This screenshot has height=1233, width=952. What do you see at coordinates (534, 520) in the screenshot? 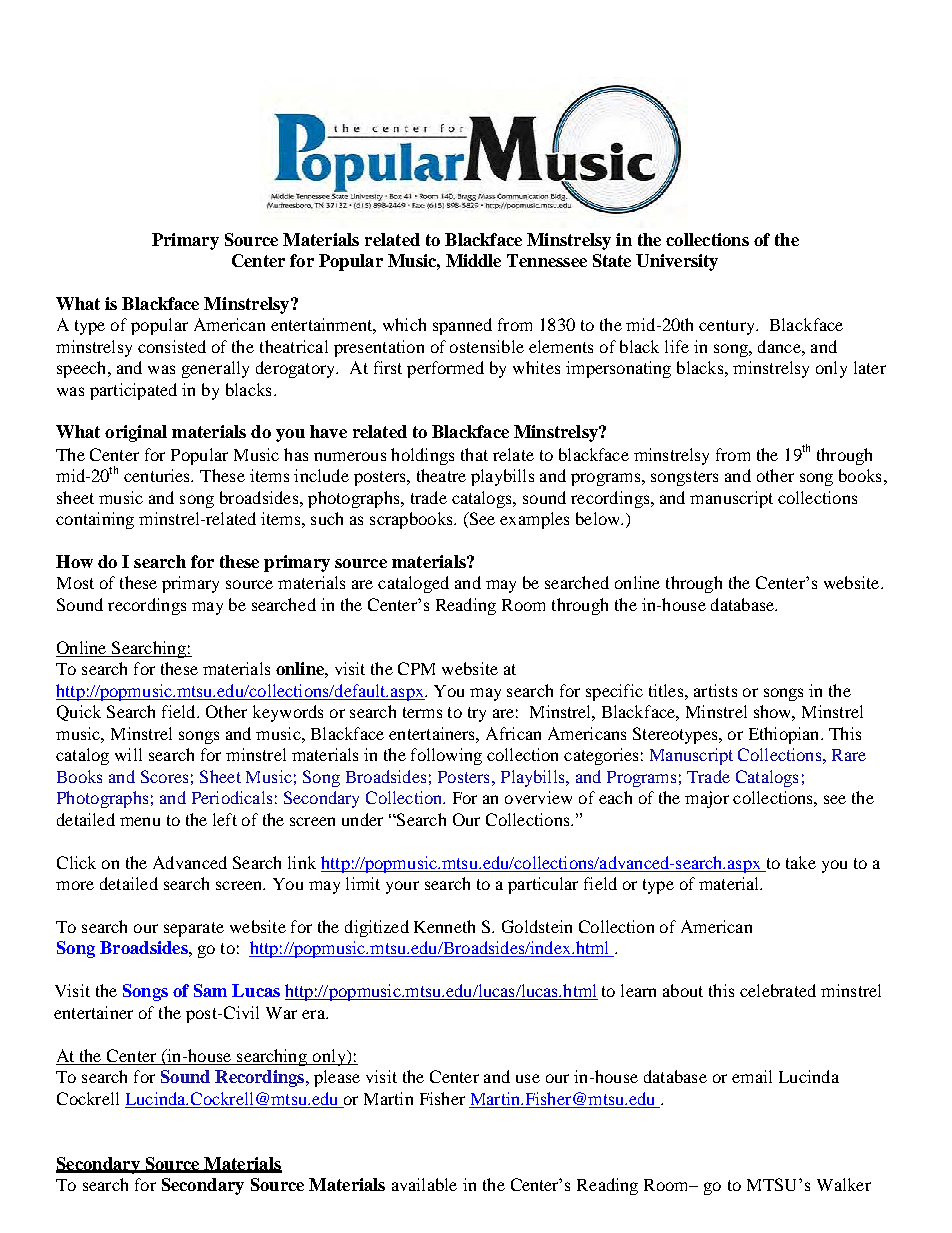
I see `examples` at bounding box center [534, 520].
